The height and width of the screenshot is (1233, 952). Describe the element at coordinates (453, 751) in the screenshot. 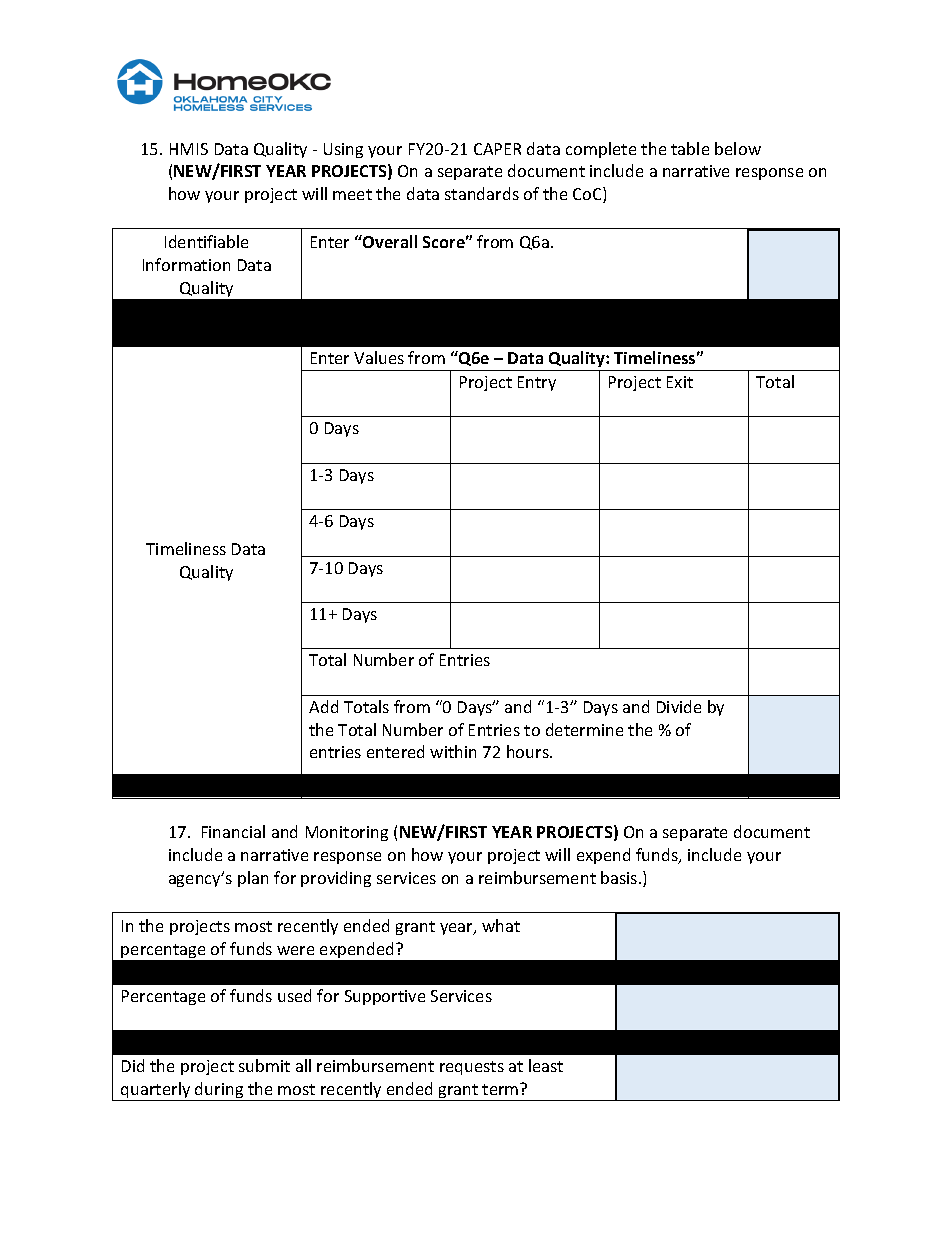

I see `within` at that location.
